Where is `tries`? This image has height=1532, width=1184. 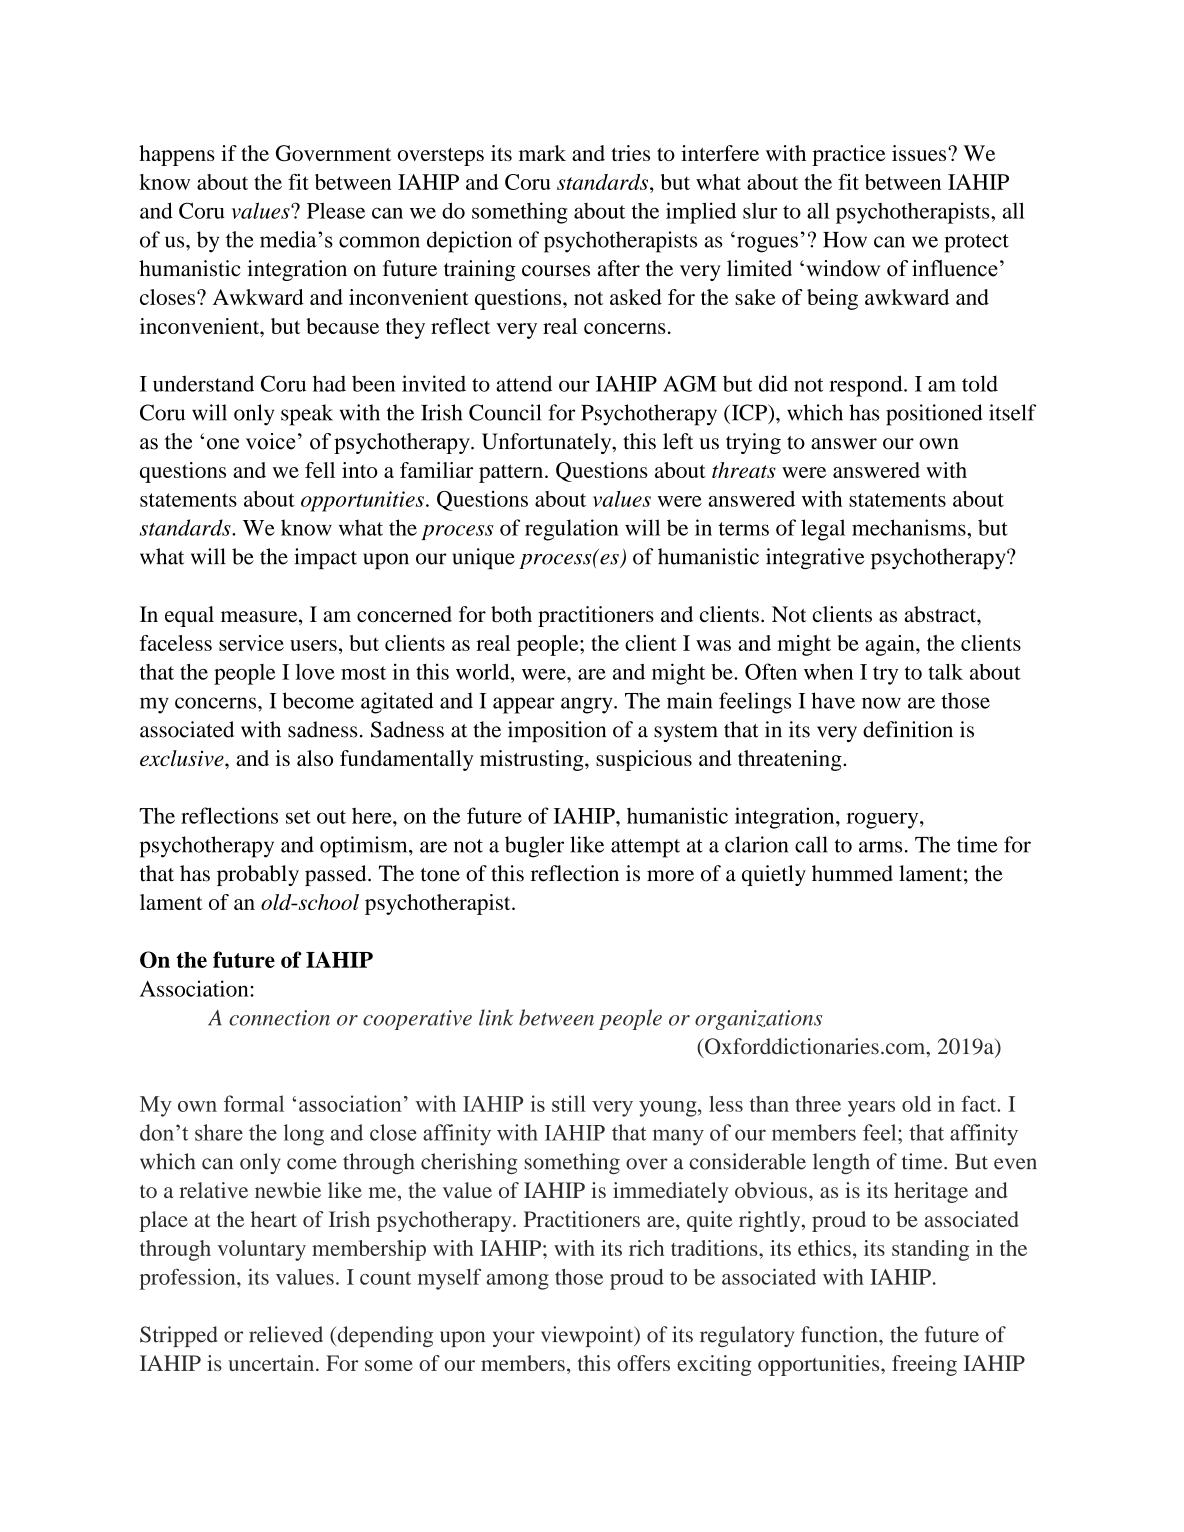
tries is located at coordinates (630, 153).
